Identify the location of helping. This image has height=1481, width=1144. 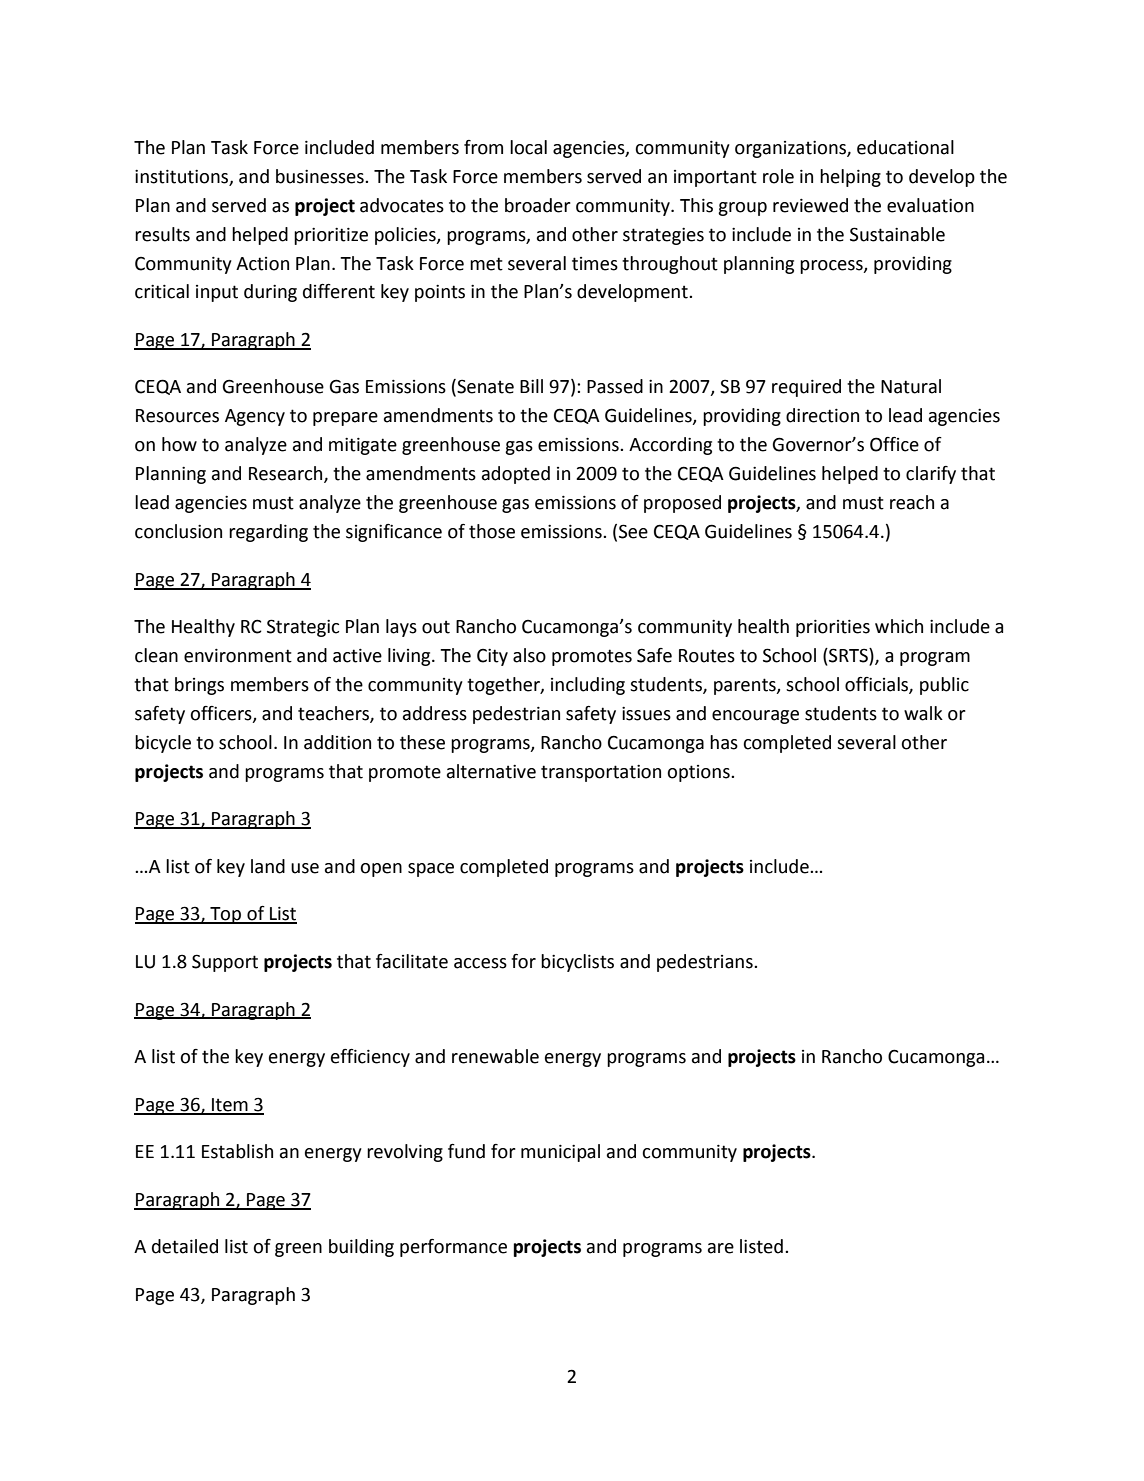
(850, 178).
